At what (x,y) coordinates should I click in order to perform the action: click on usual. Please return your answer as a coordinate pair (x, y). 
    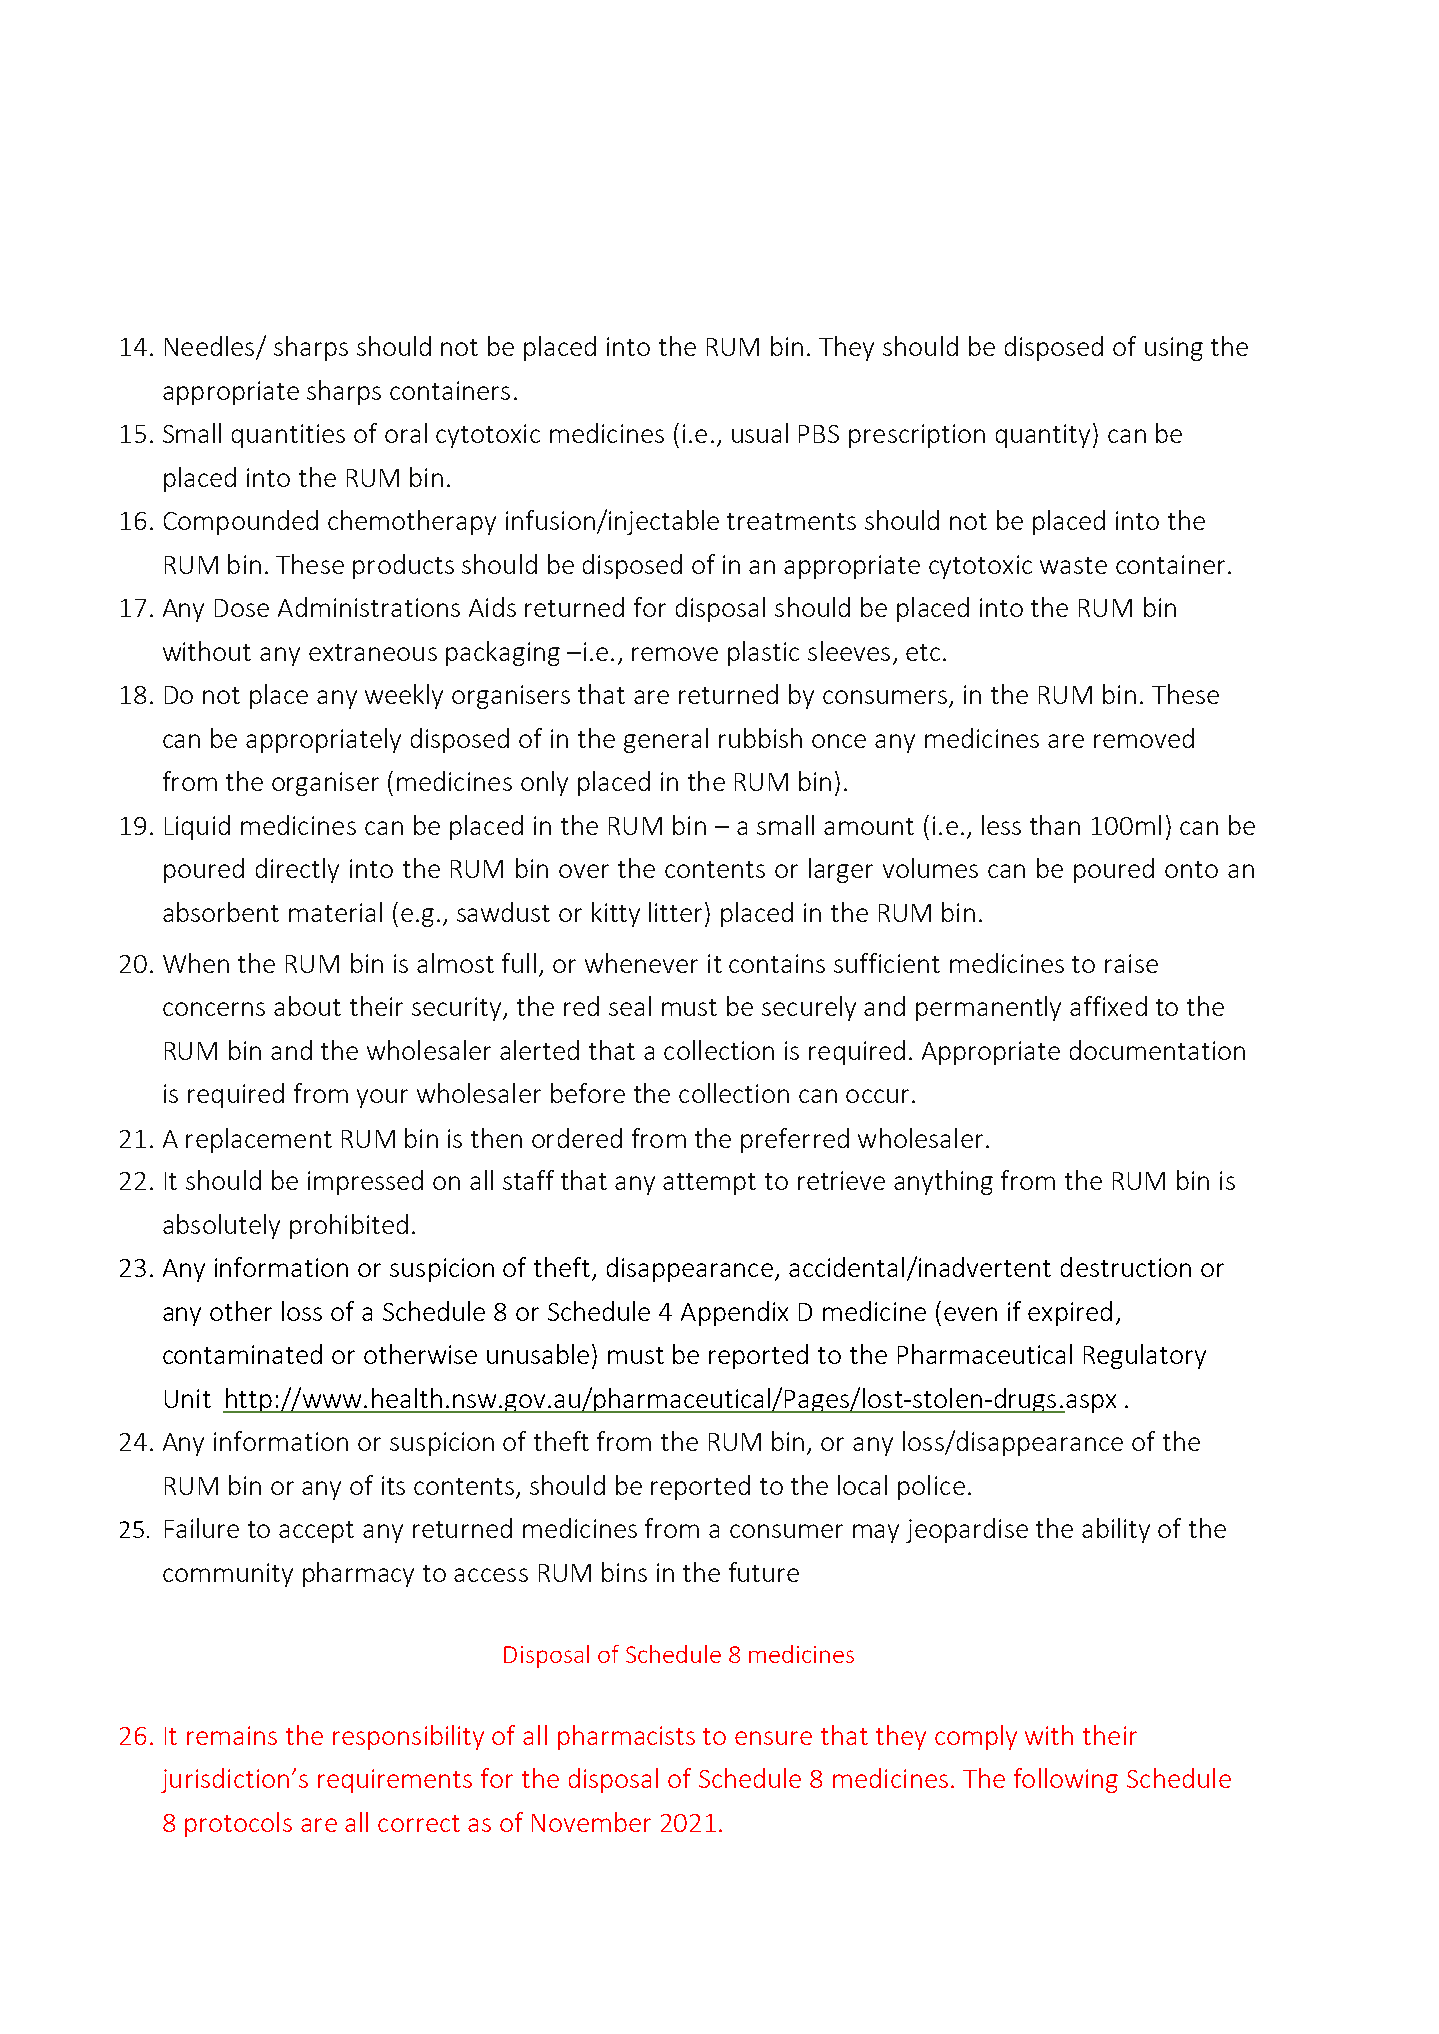
    Looking at the image, I should click on (760, 433).
